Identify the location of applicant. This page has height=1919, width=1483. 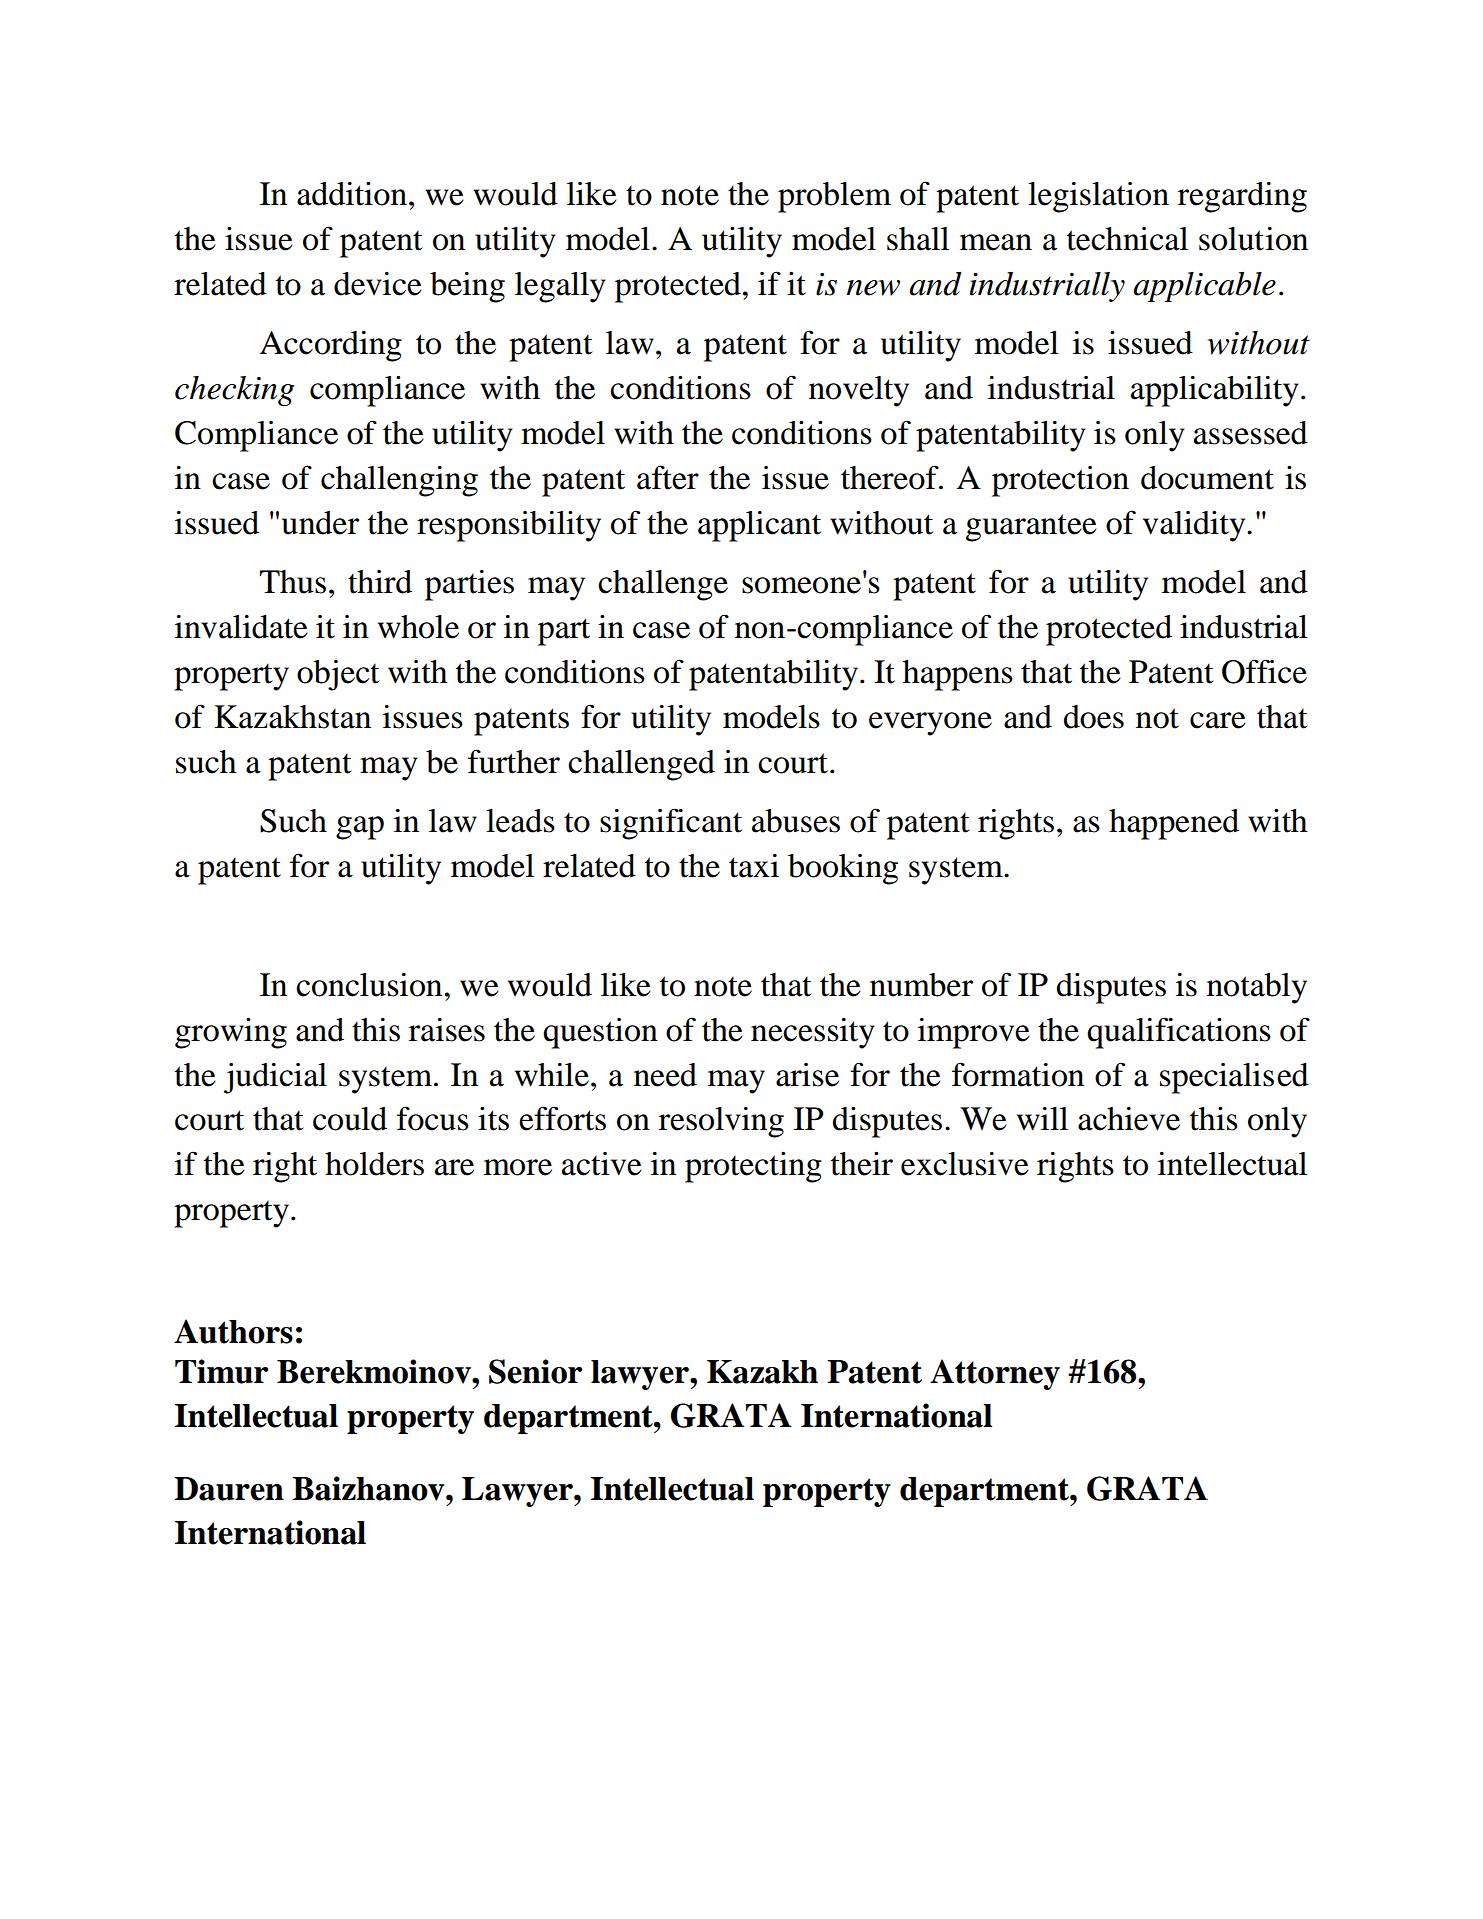
(759, 526).
